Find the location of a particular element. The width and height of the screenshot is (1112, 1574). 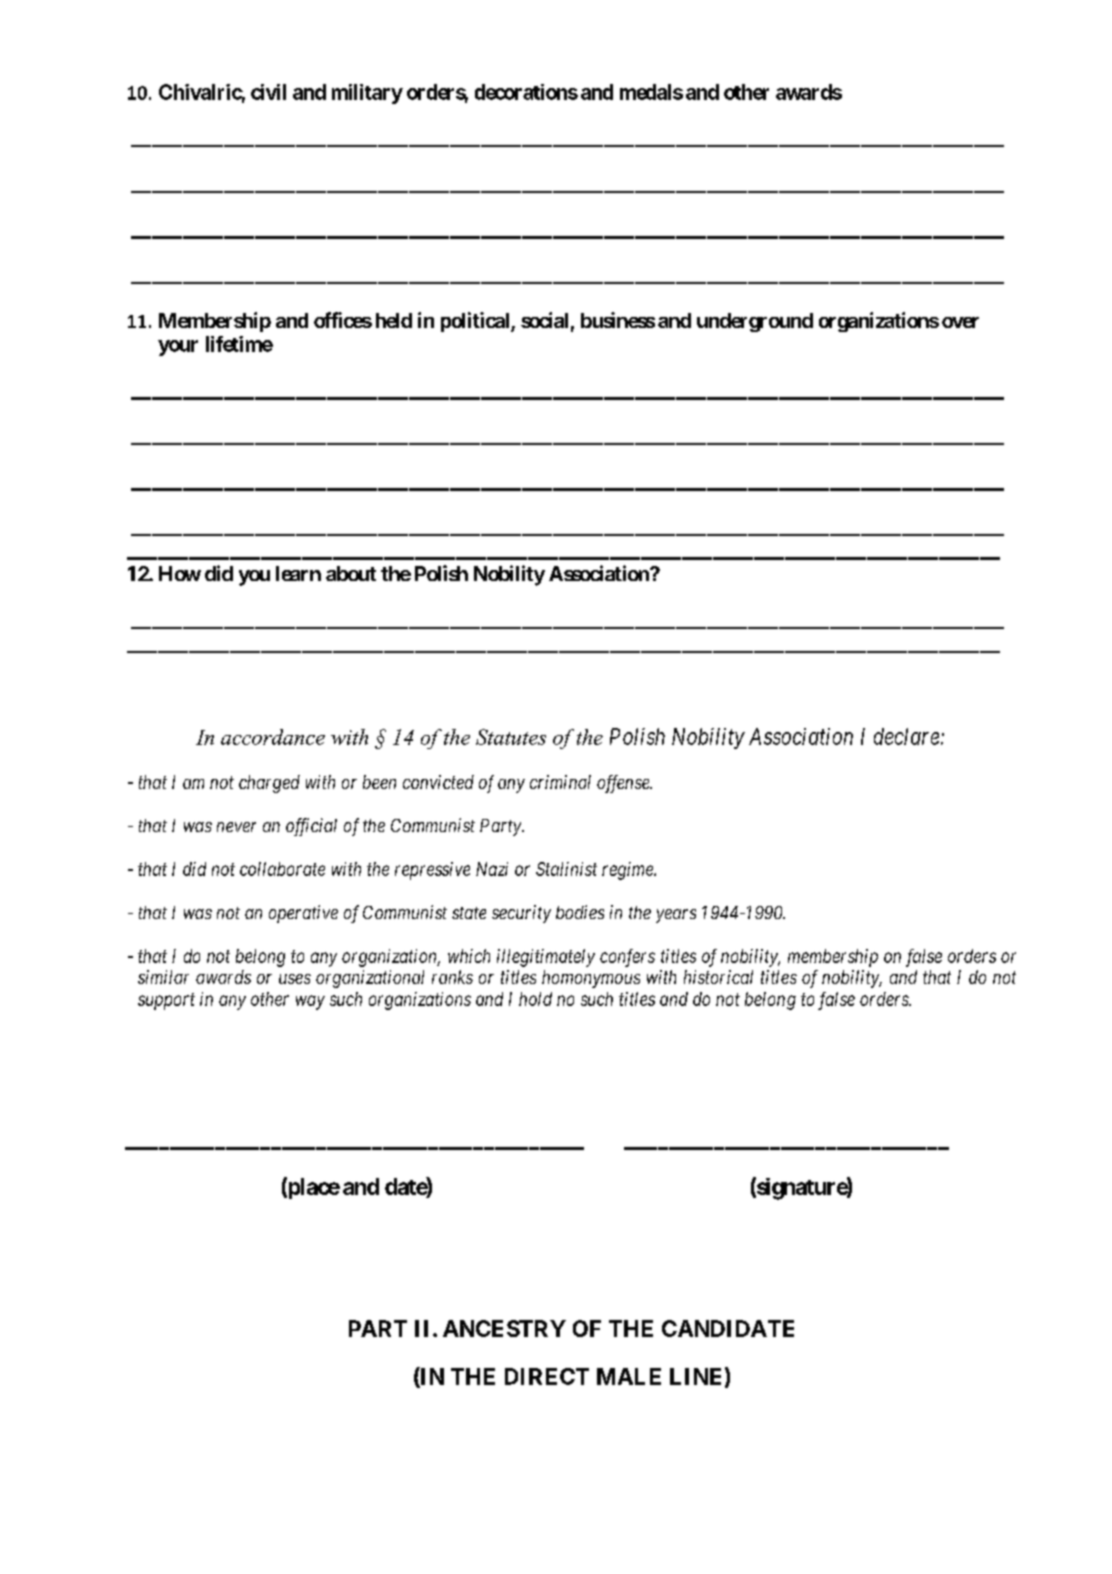

declare is located at coordinates (908, 736).
